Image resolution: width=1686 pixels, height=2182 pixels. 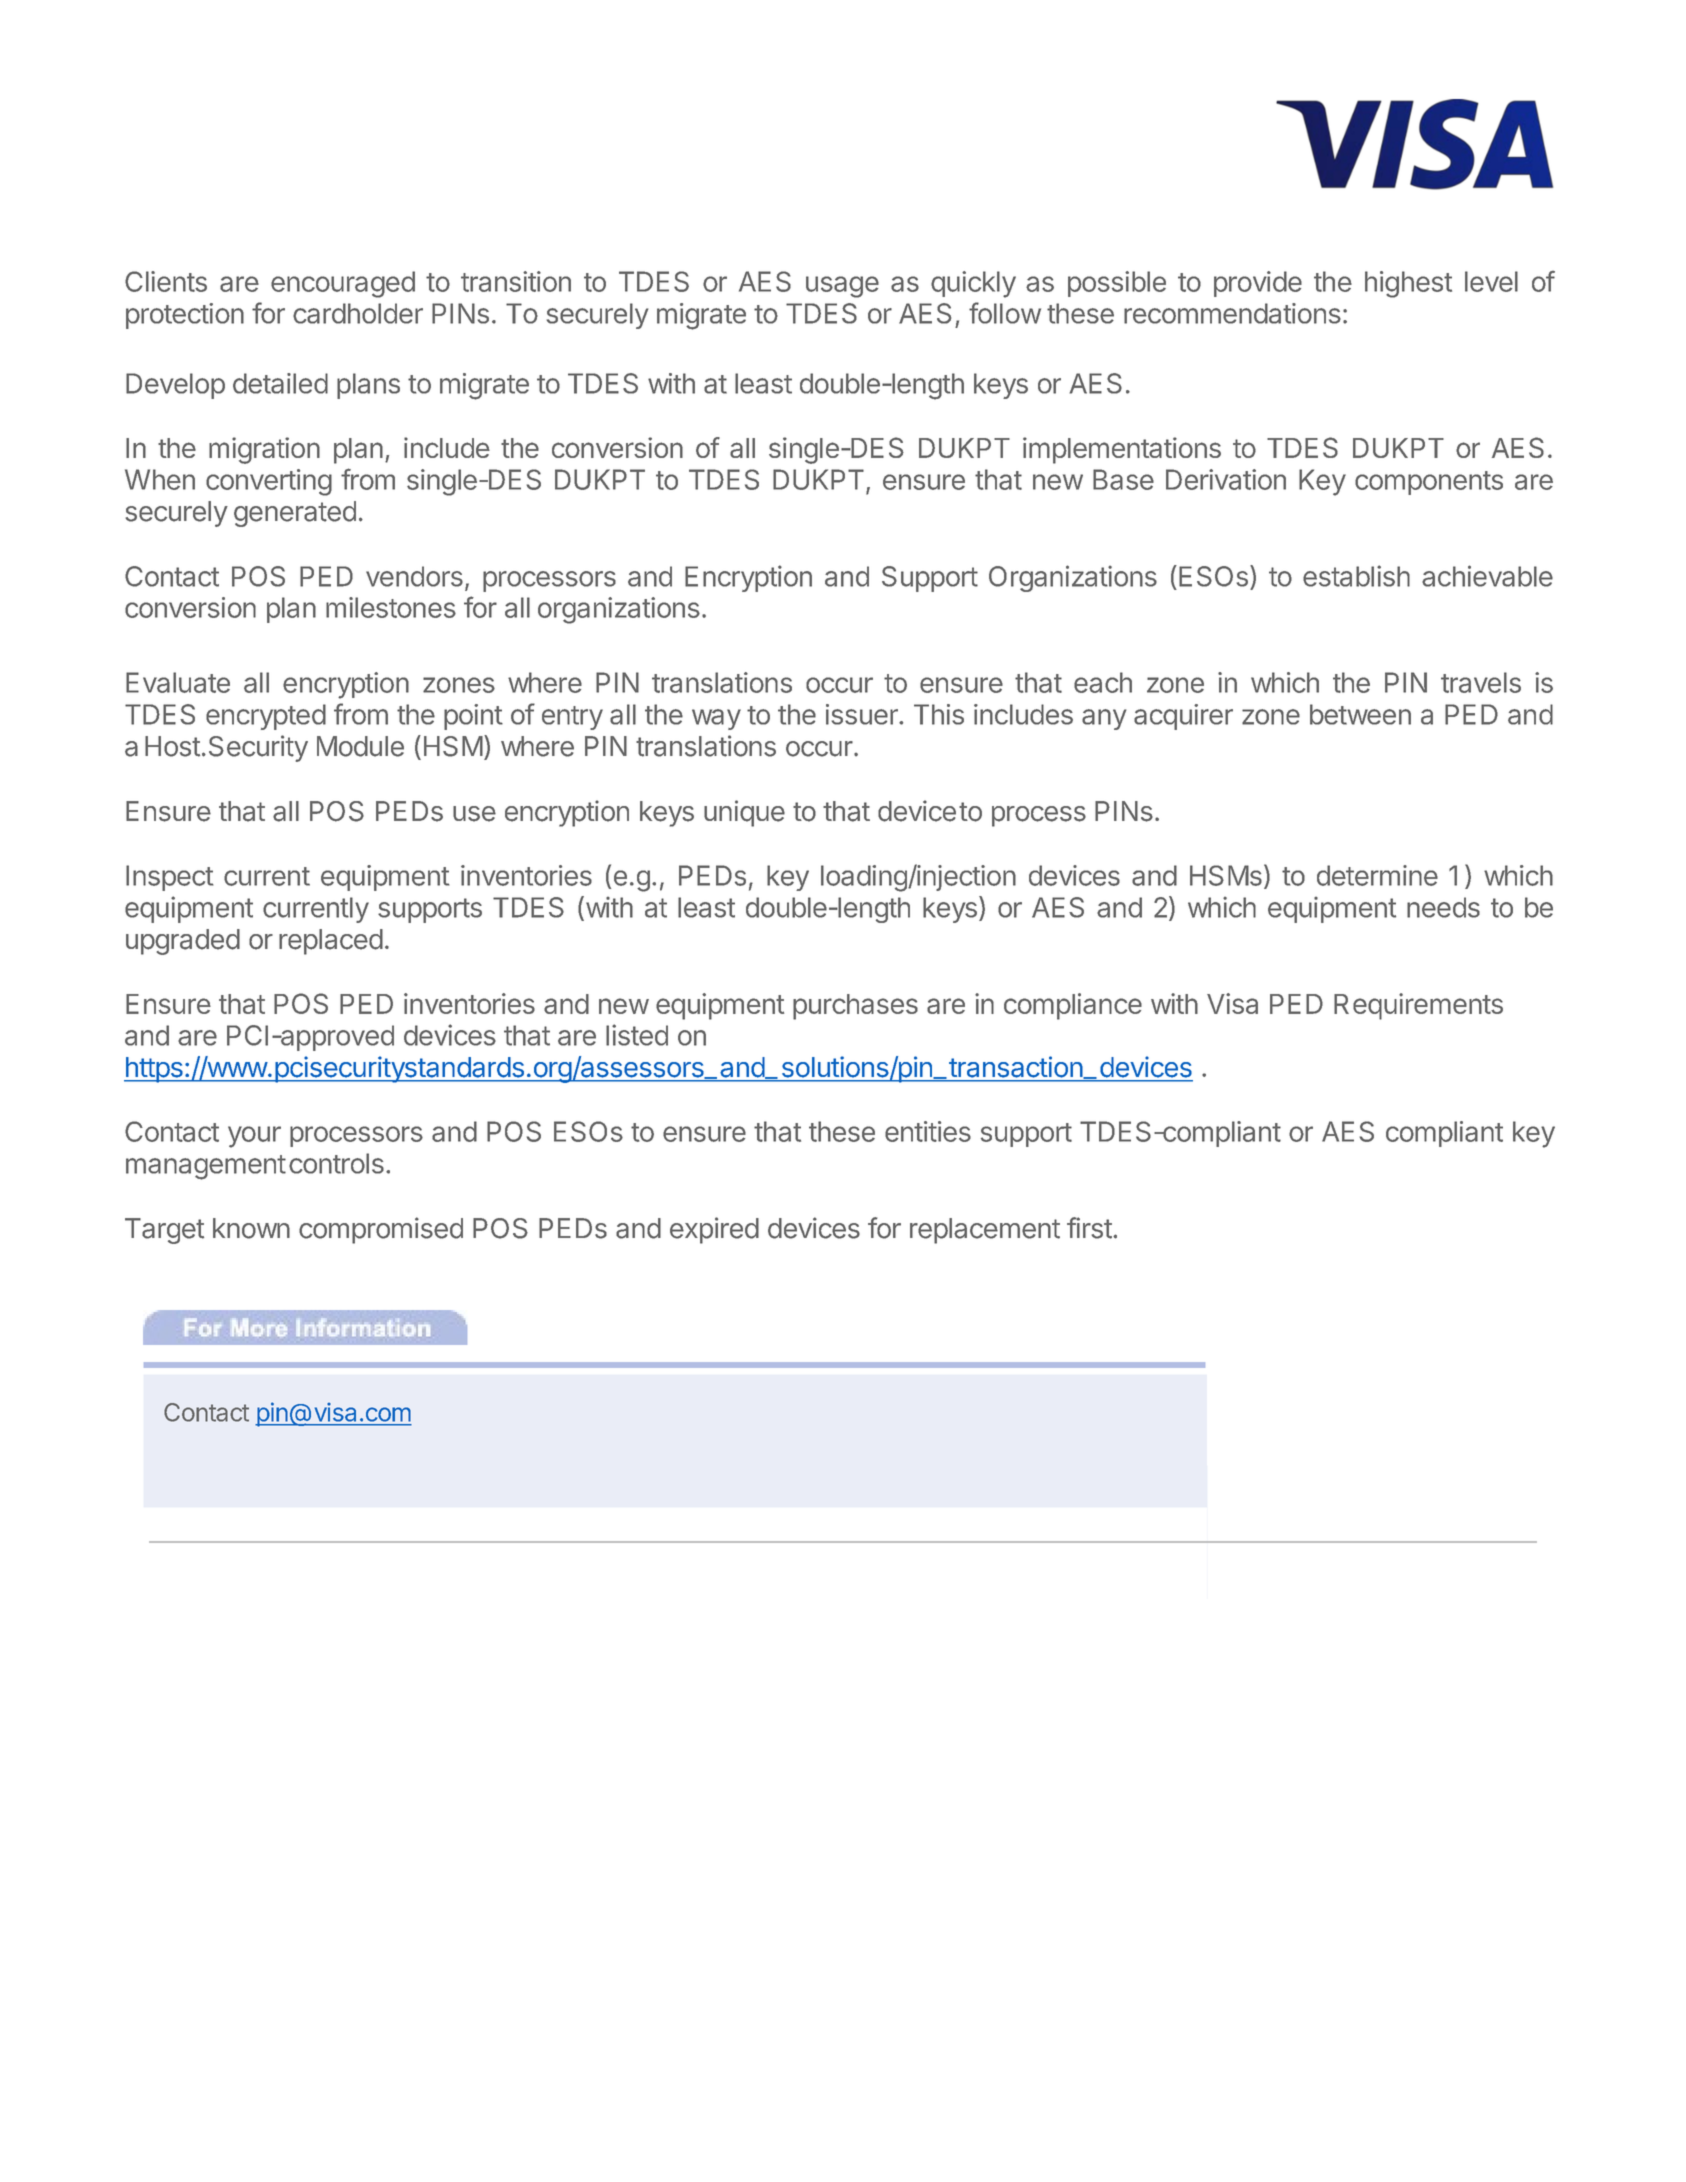 I want to click on replaced, so click(x=331, y=942).
